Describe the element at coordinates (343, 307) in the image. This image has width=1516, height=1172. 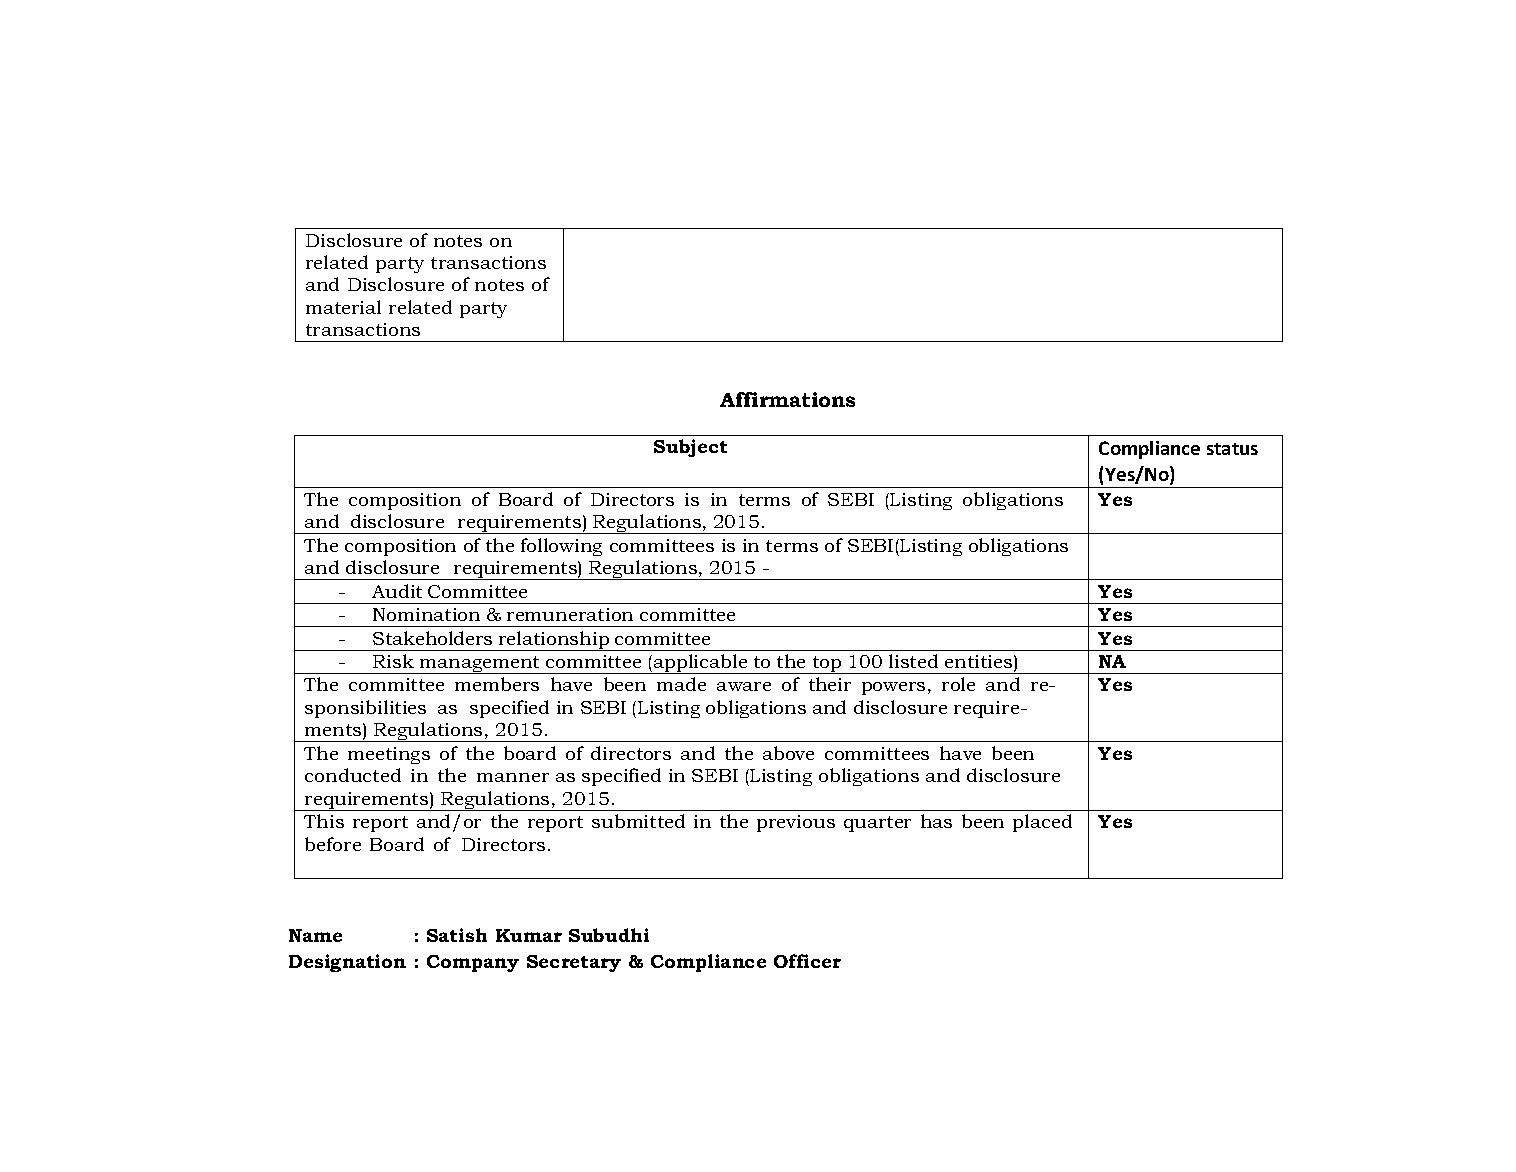
I see `material` at that location.
